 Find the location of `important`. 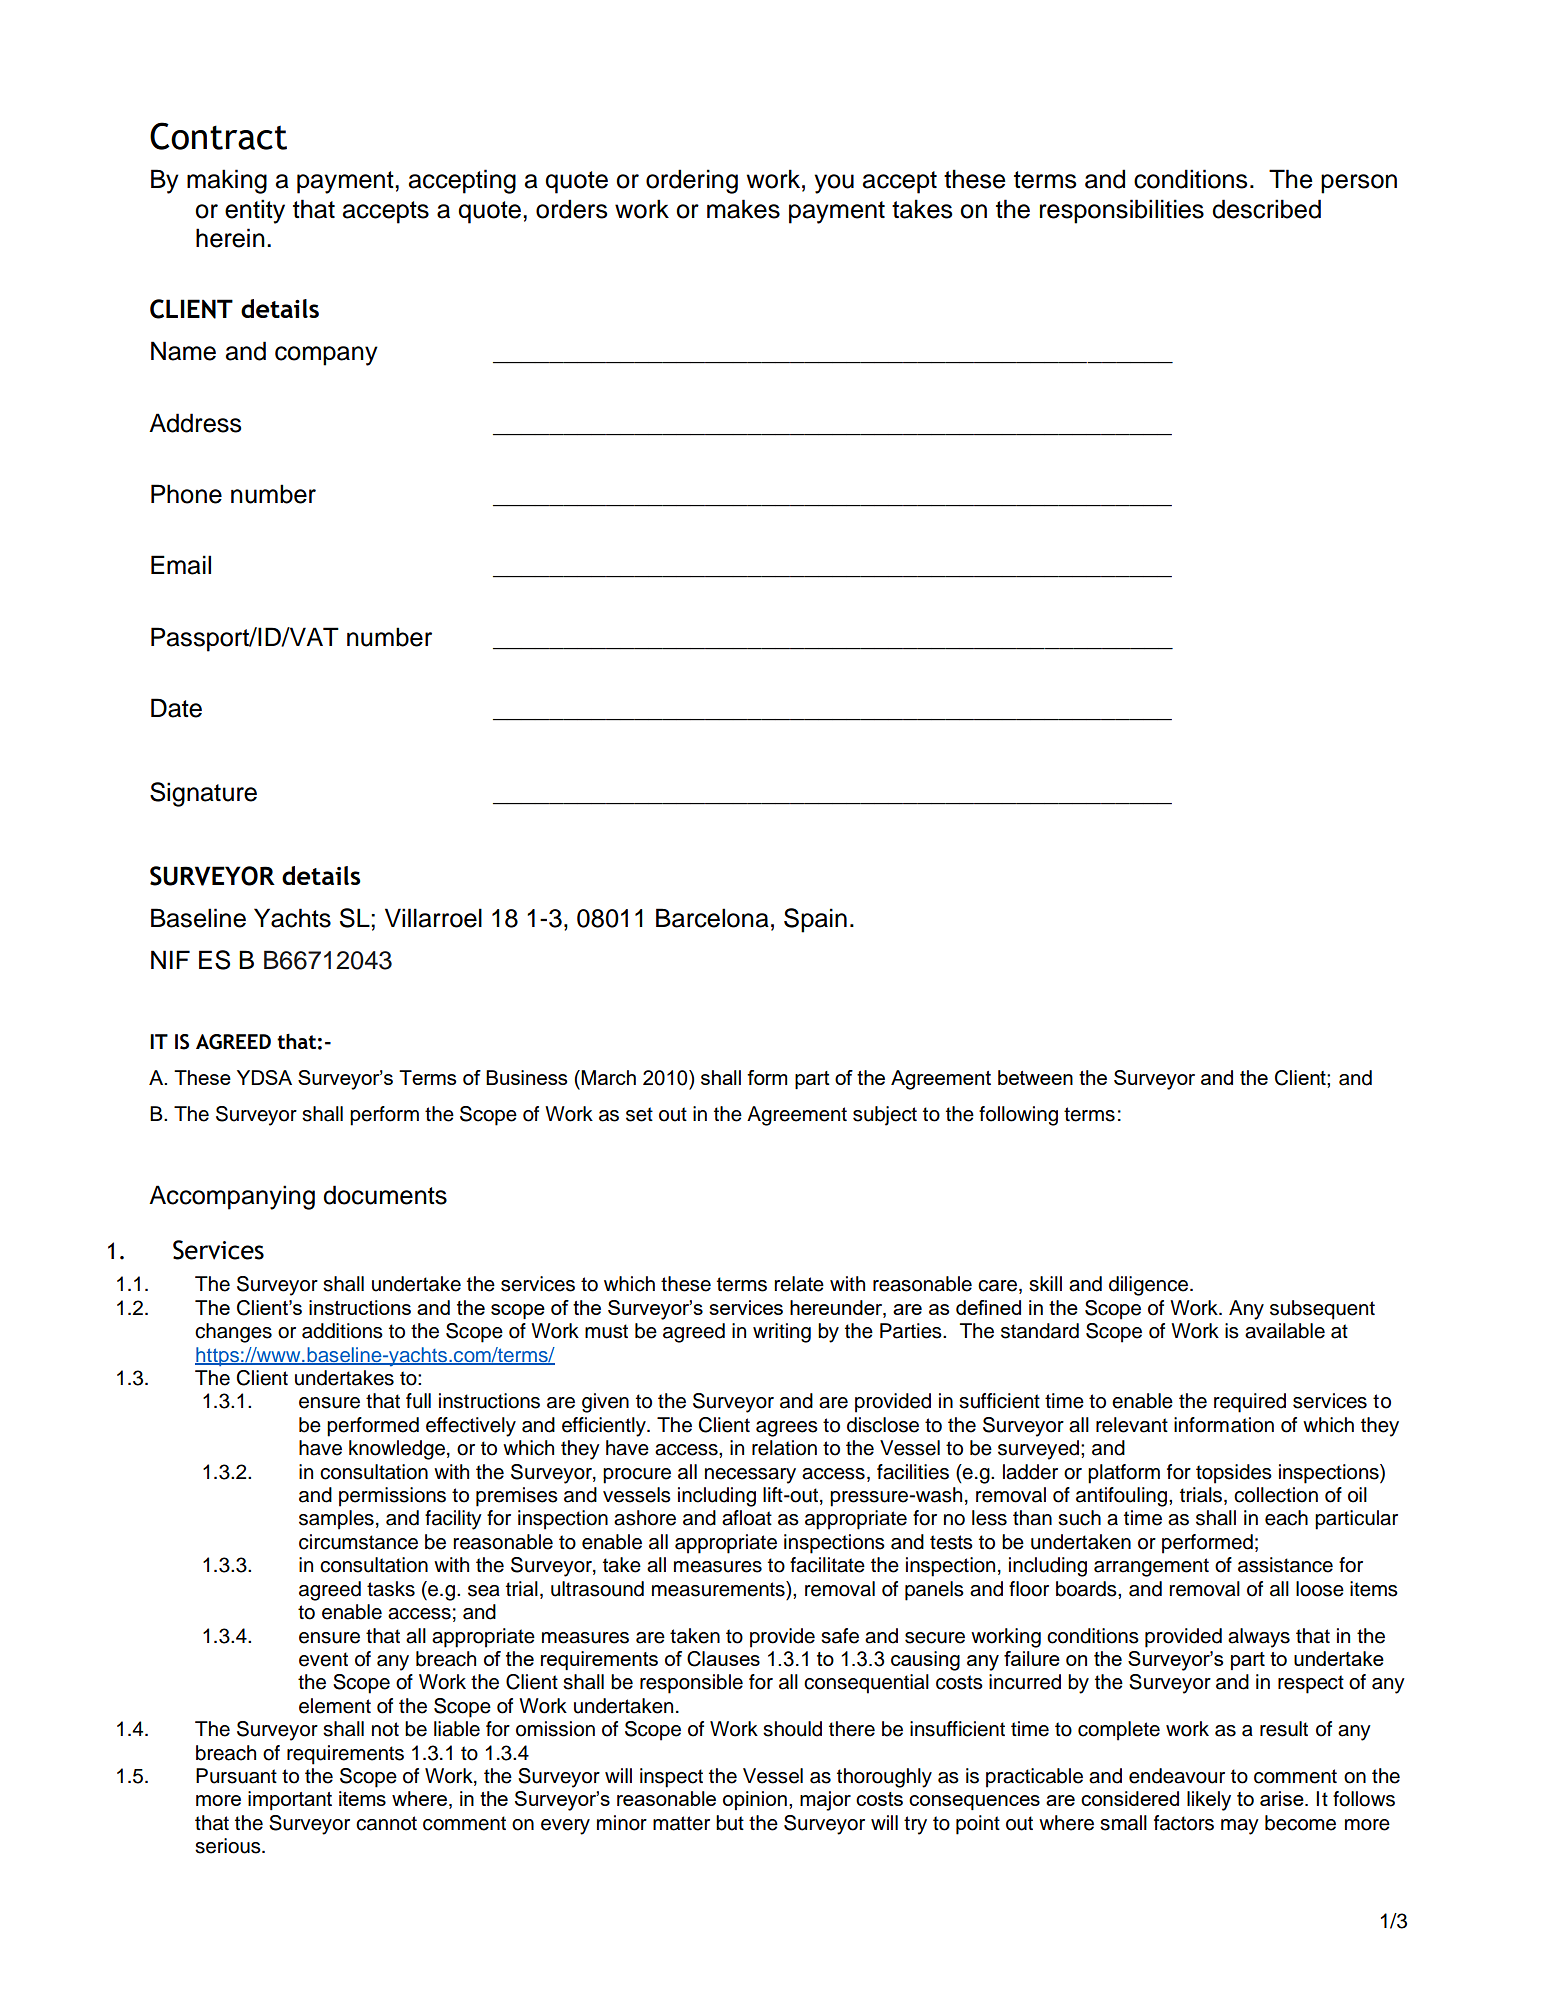

important is located at coordinates (290, 1800).
